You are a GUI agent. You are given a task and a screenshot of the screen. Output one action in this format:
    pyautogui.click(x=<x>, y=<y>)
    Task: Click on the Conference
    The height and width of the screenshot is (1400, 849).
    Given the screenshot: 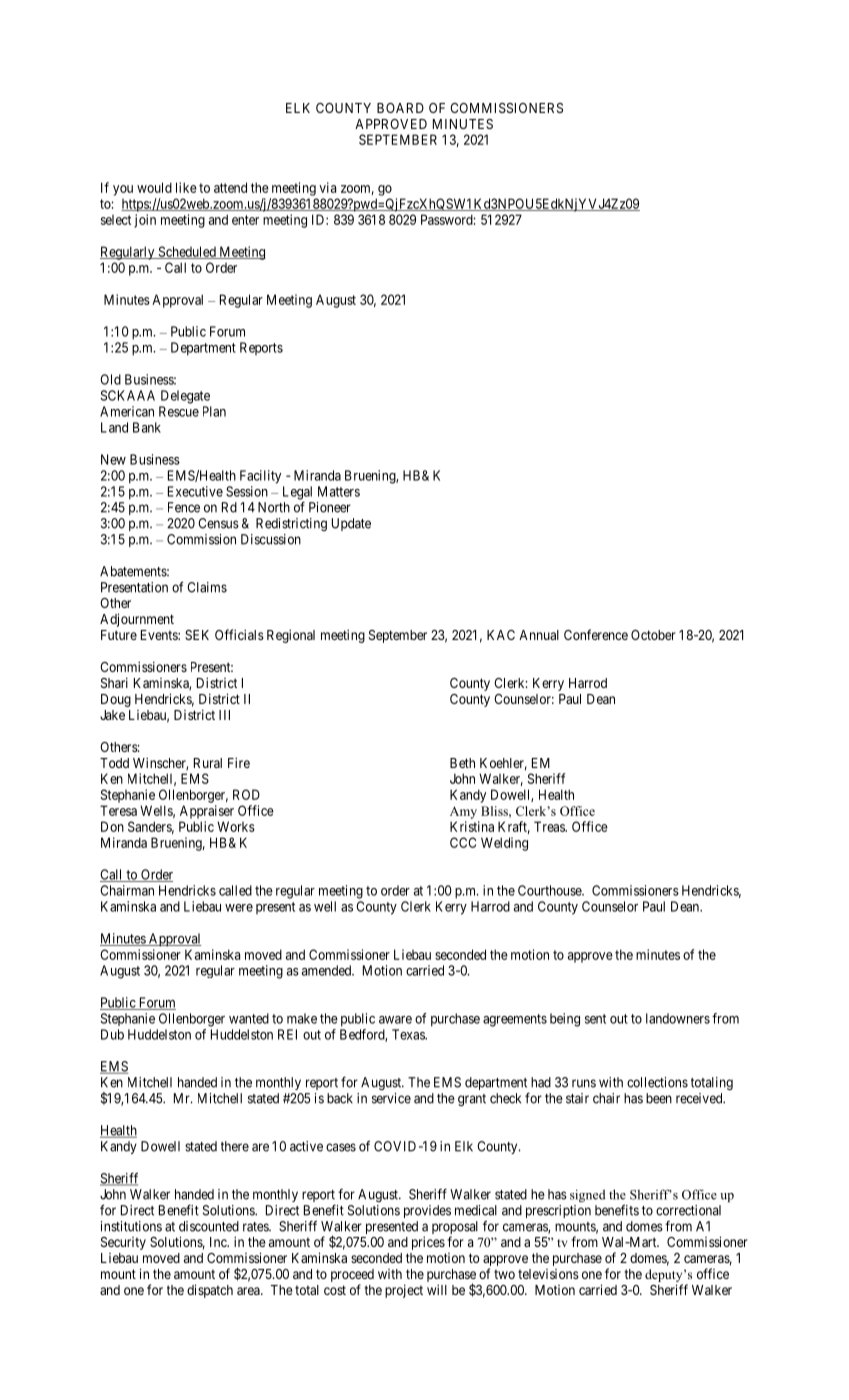 What is the action you would take?
    pyautogui.click(x=596, y=634)
